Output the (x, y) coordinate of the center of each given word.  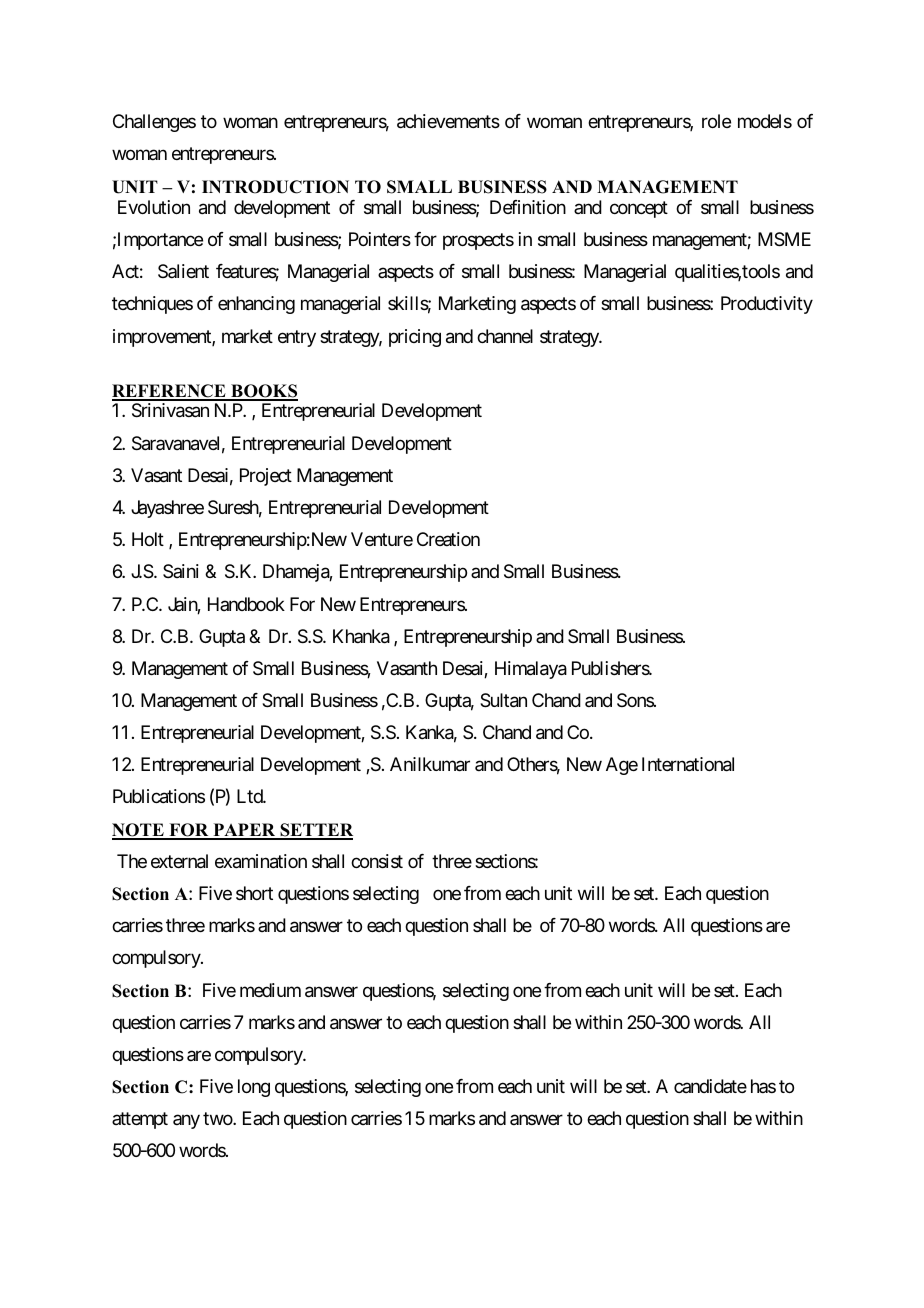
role (716, 121)
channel (505, 336)
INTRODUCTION (275, 187)
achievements (448, 121)
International (688, 764)
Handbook (246, 604)
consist (377, 861)
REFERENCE (170, 392)
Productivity (767, 305)
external (179, 861)
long (254, 1088)
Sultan (503, 700)
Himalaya (531, 670)
